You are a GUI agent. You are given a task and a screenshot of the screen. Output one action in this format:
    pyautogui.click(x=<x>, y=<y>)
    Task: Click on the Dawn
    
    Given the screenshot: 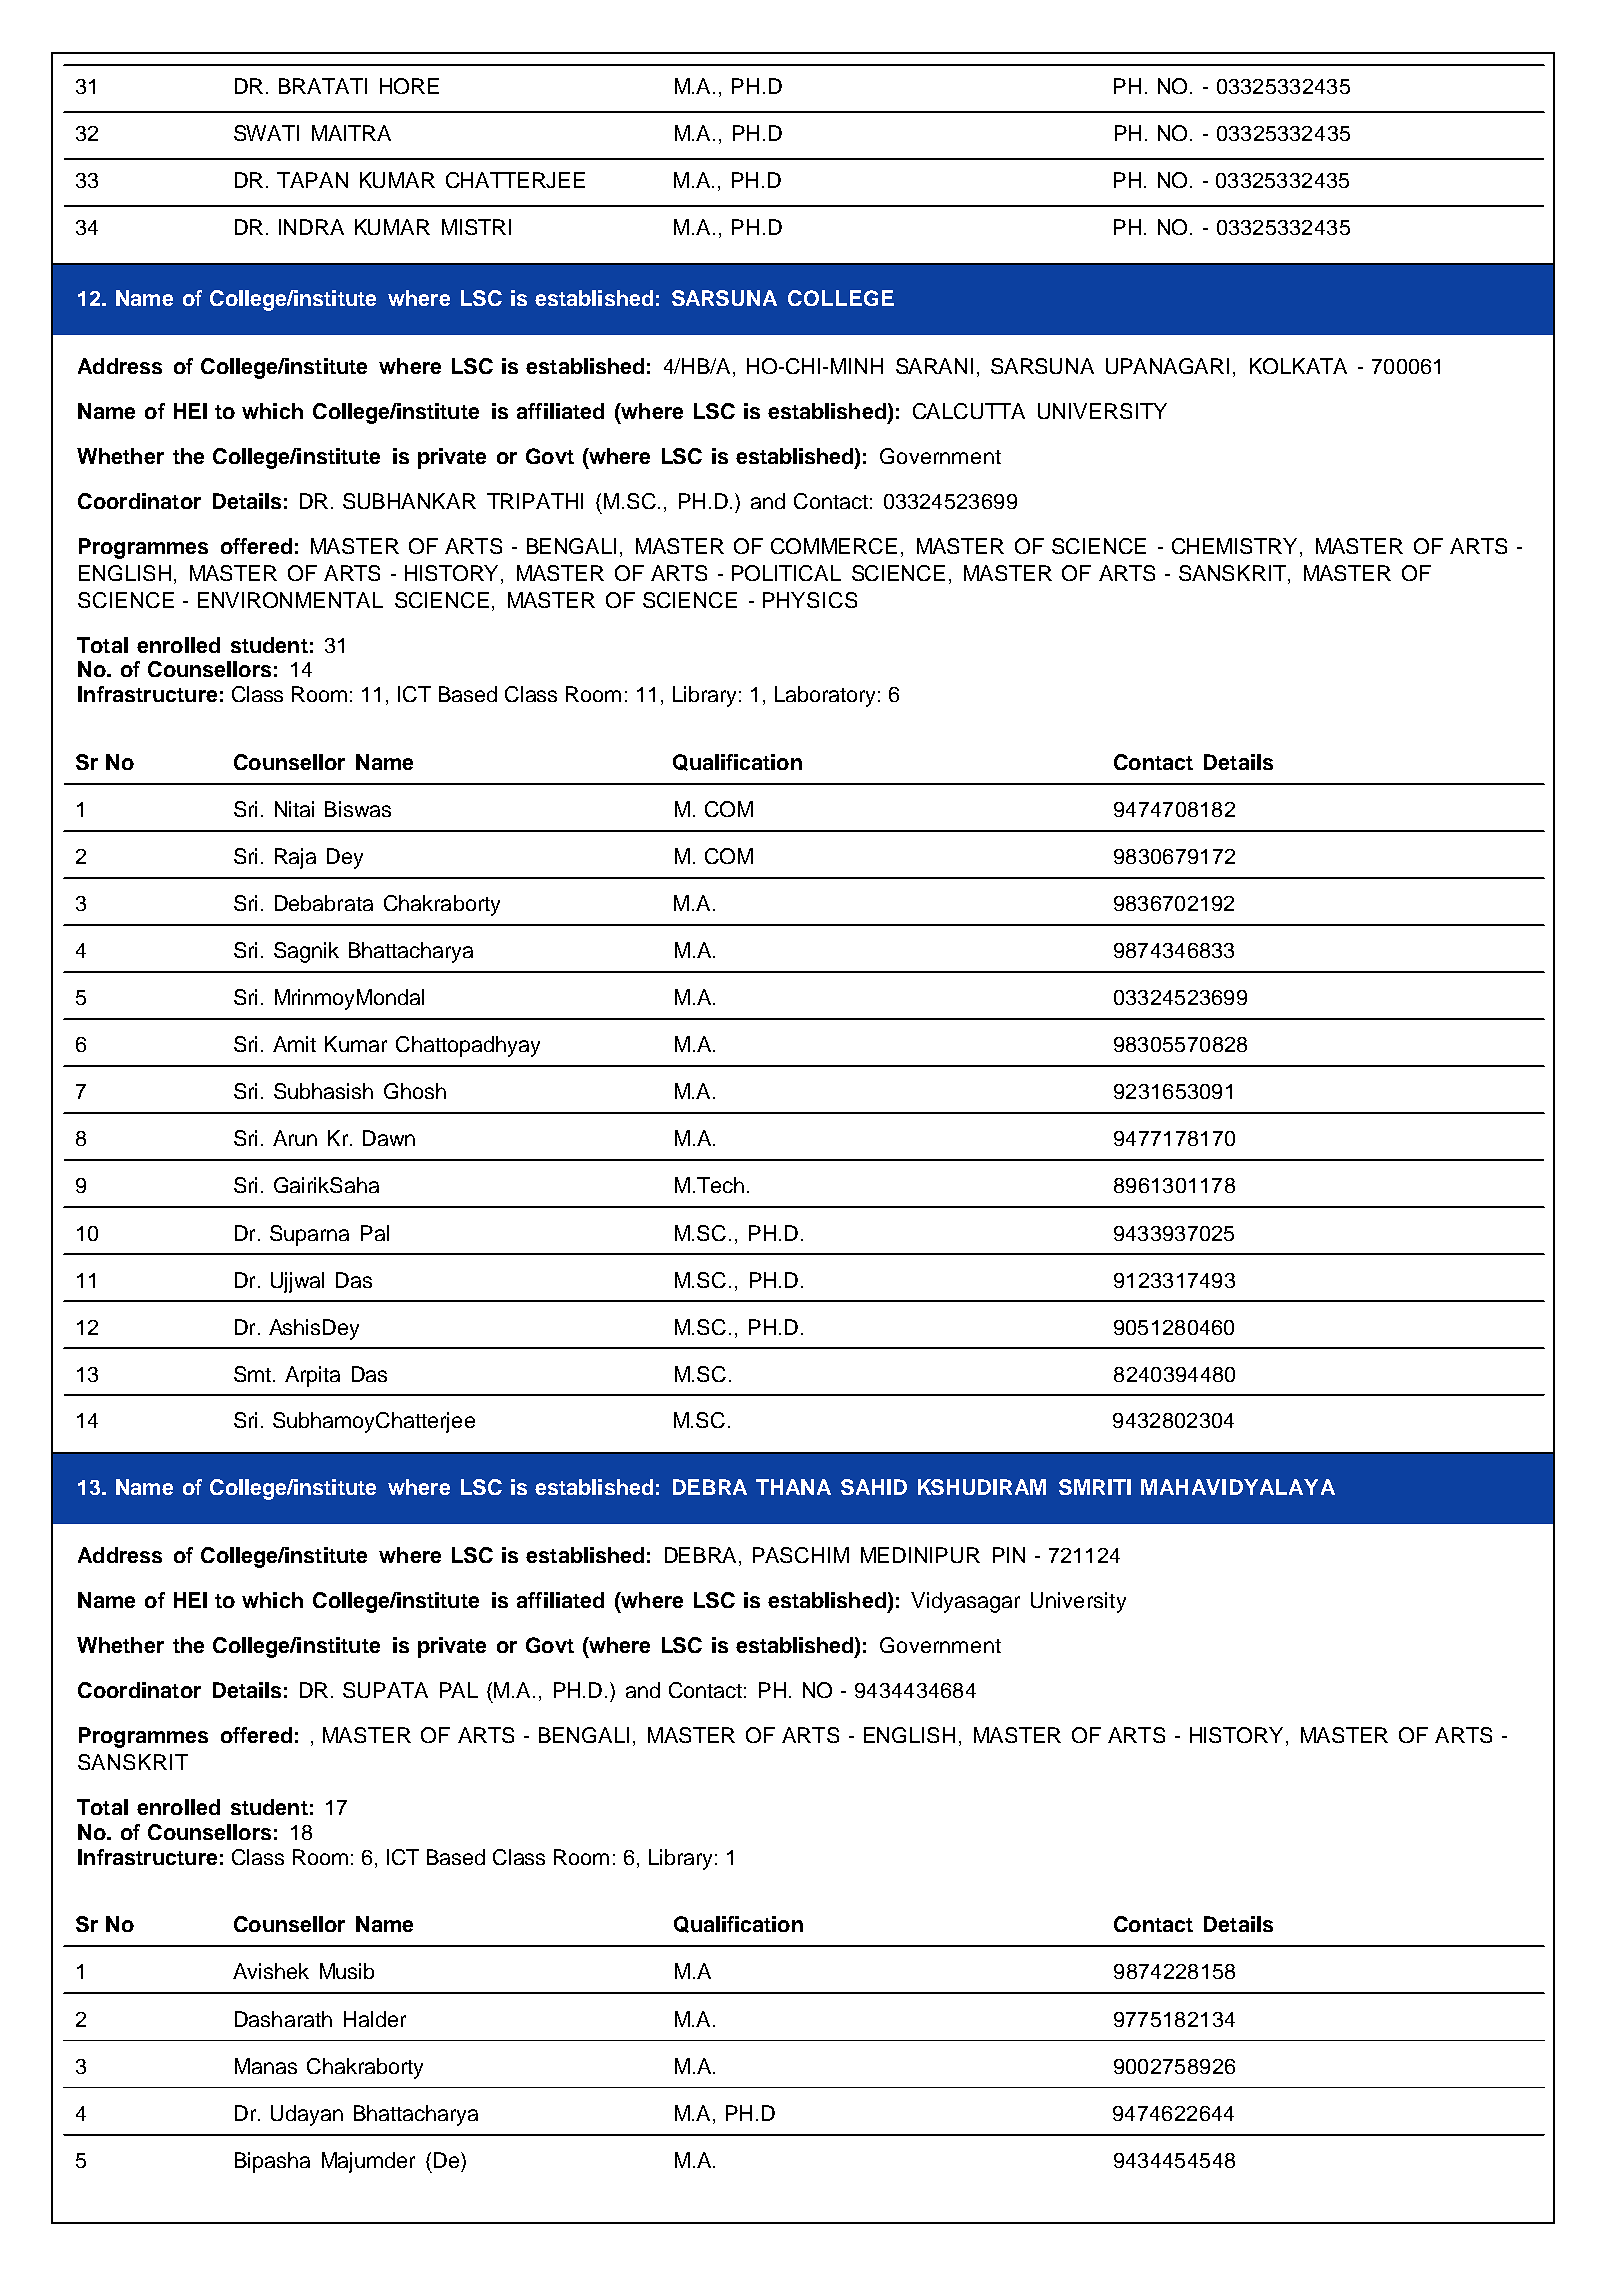 What is the action you would take?
    pyautogui.click(x=389, y=1138)
